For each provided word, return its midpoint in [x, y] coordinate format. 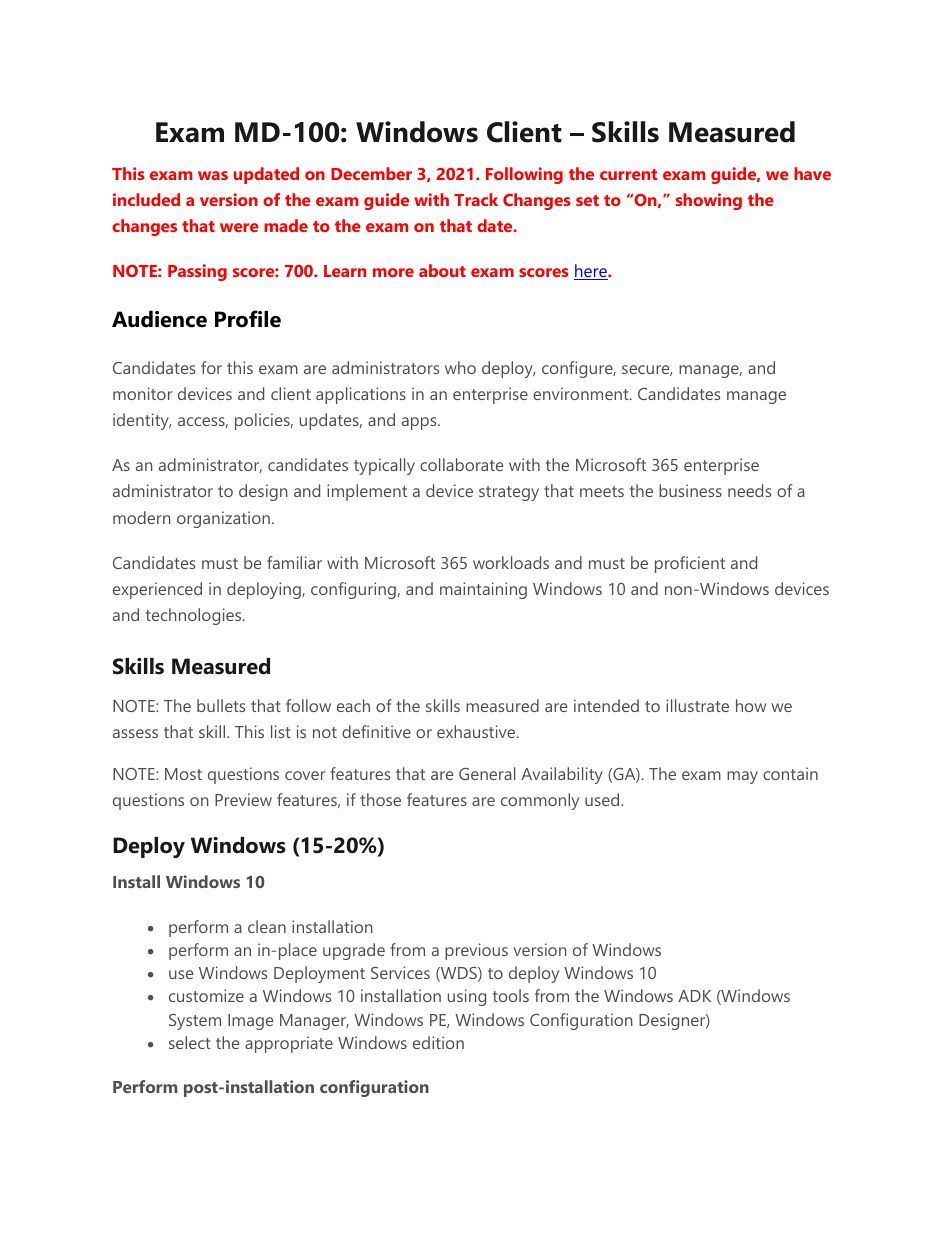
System [195, 1022]
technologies [195, 616]
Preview [243, 799]
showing [709, 201]
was [213, 175]
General [487, 773]
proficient [690, 564]
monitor [142, 393]
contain [790, 773]
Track [476, 199]
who [460, 367]
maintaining [483, 590]
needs [749, 490]
